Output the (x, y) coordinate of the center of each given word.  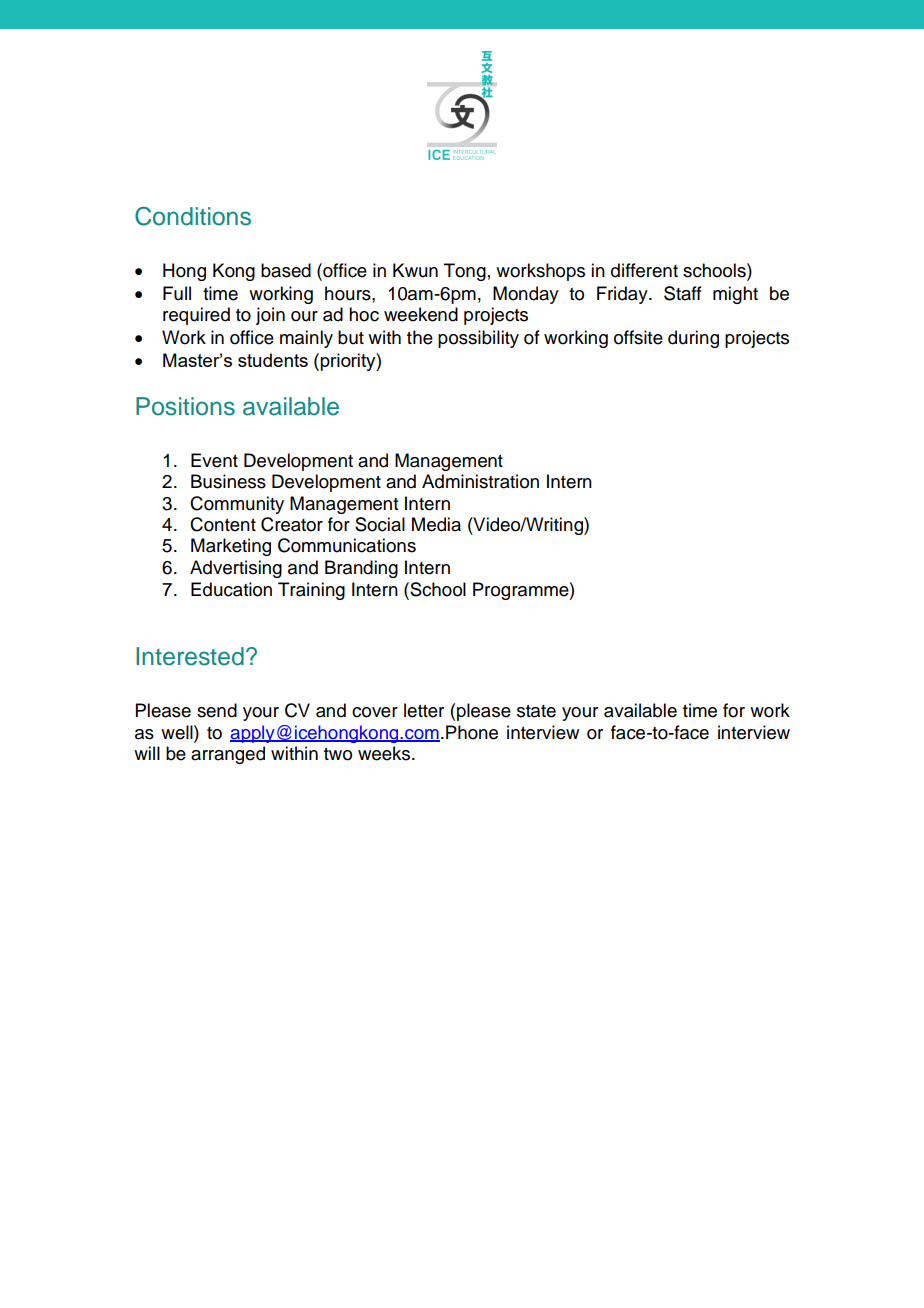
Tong (465, 272)
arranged (228, 755)
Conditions (193, 216)
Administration (480, 481)
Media (436, 524)
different (644, 270)
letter (424, 710)
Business (228, 481)
